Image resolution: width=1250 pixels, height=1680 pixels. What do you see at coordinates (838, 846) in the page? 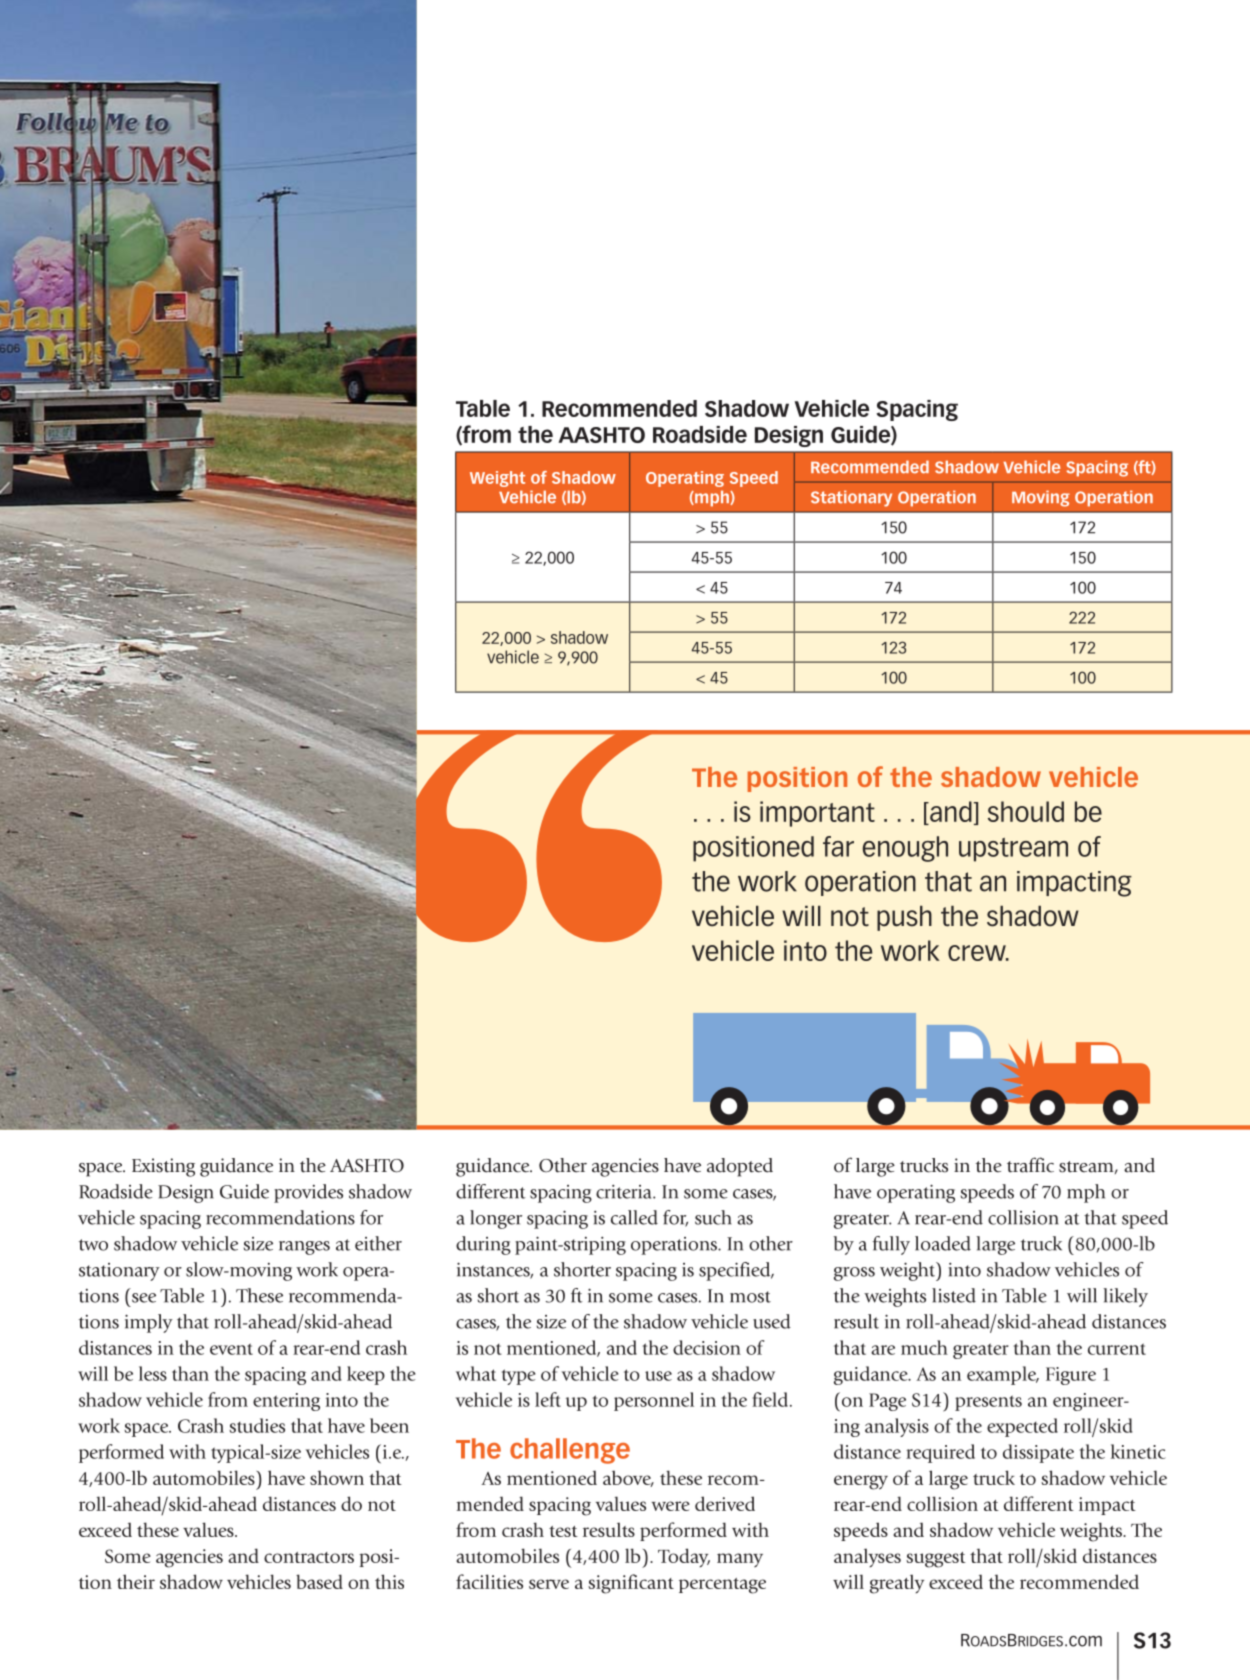
I see `far` at bounding box center [838, 846].
